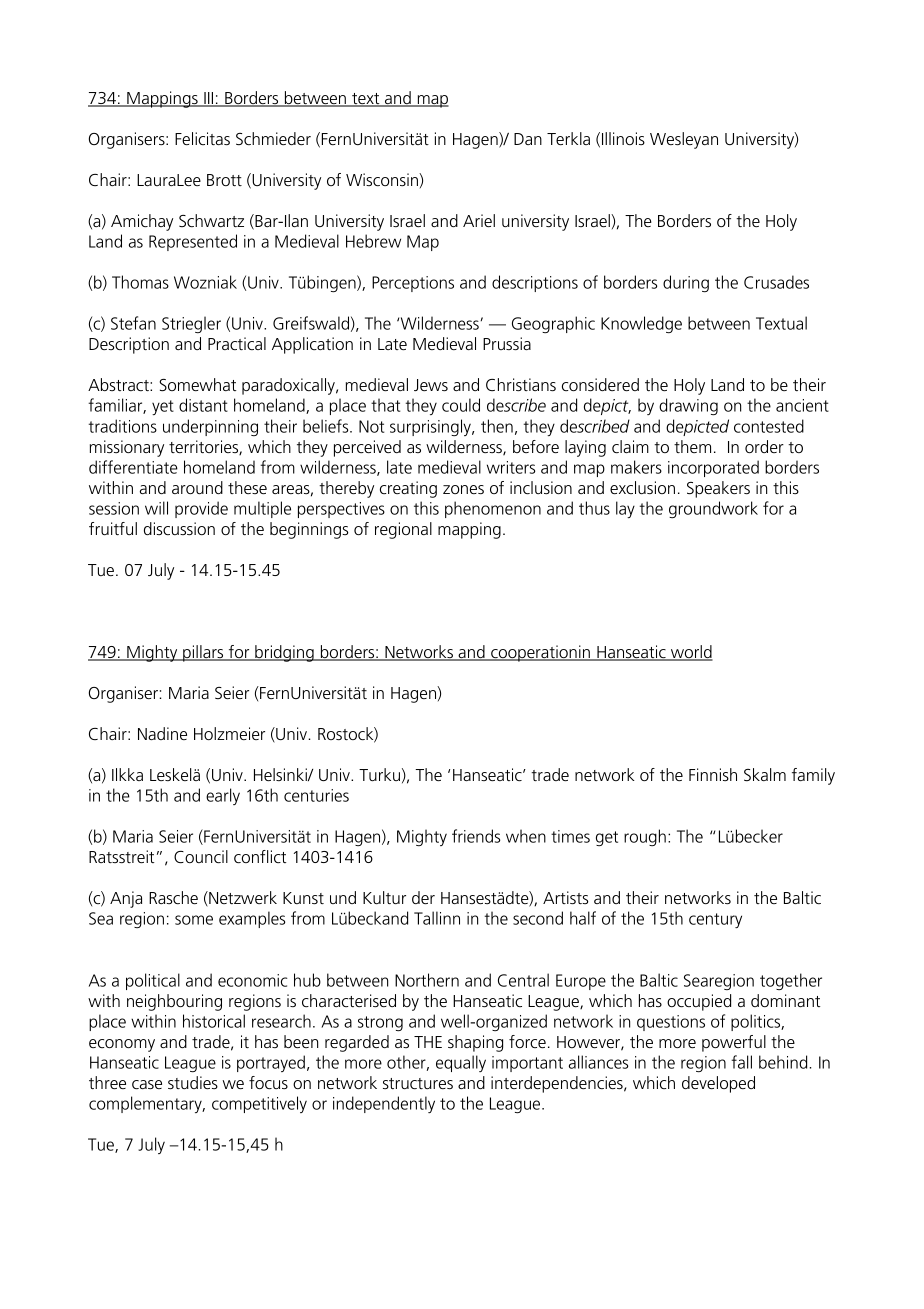 Image resolution: width=924 pixels, height=1309 pixels. What do you see at coordinates (713, 509) in the image?
I see `groundwork` at bounding box center [713, 509].
